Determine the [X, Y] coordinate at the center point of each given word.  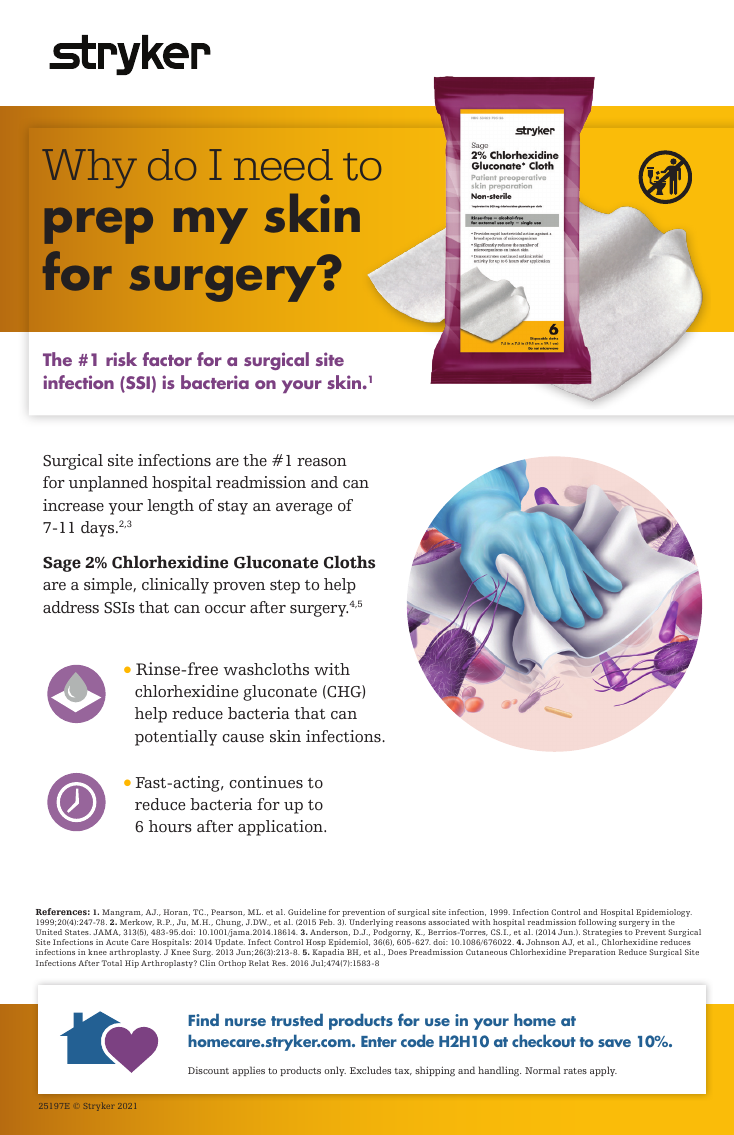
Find [203, 1019]
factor [167, 359]
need [283, 165]
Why [89, 168]
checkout [544, 1040]
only [335, 1071]
